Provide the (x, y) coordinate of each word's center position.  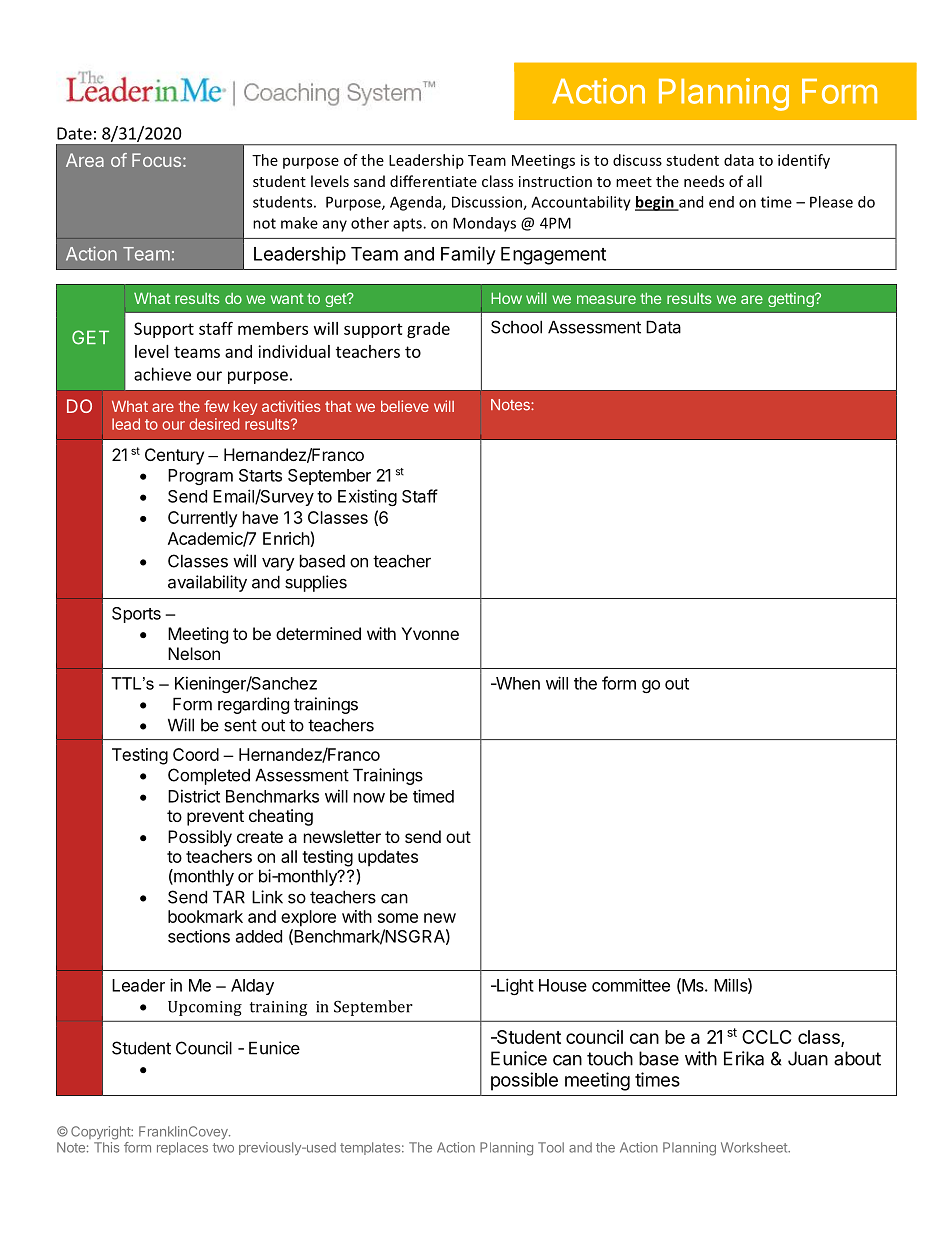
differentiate (433, 181)
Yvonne (430, 633)
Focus (156, 160)
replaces (182, 1148)
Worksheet (755, 1147)
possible (524, 1081)
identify (804, 161)
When (516, 683)
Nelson (194, 653)
